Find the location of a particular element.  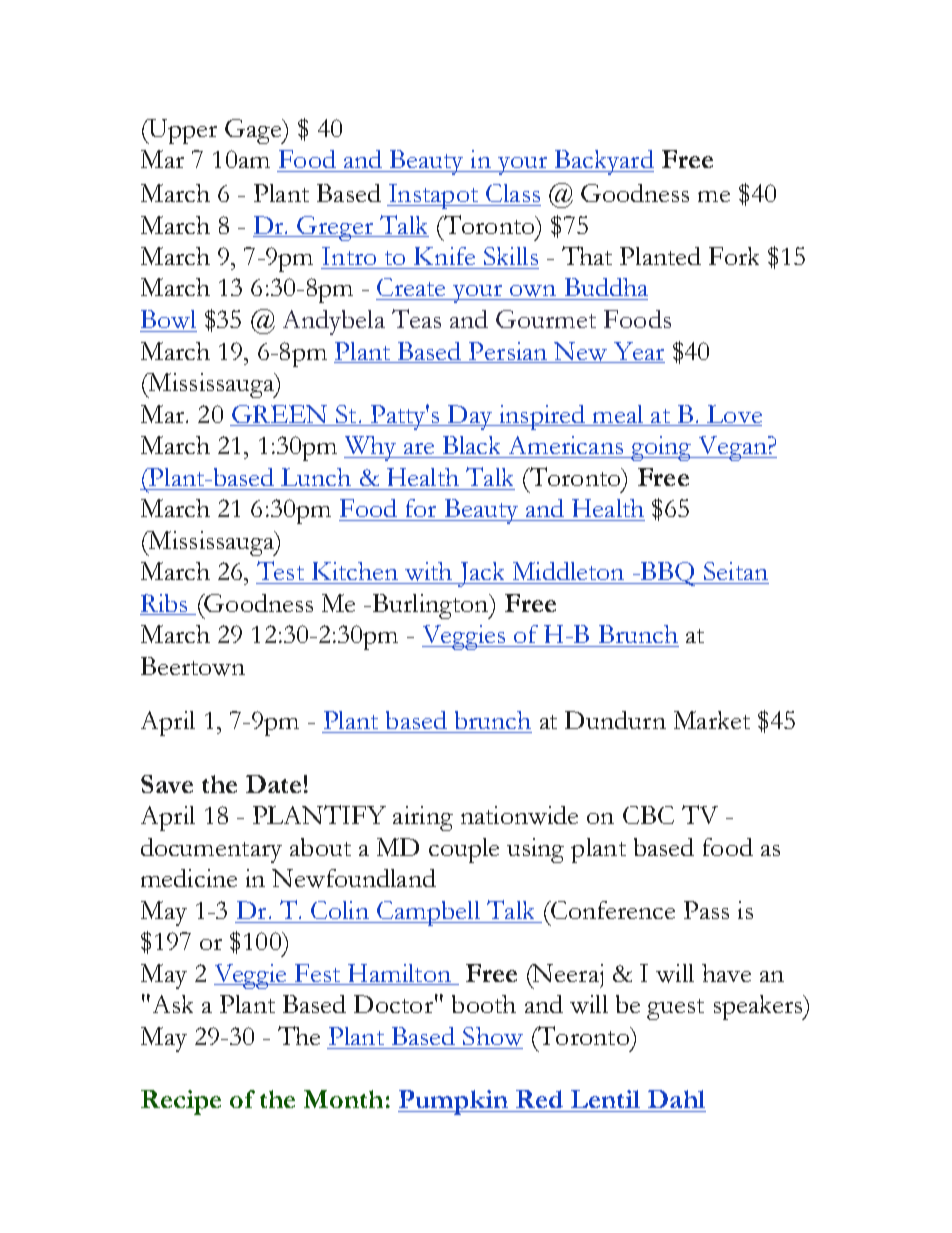

Black is located at coordinates (471, 445).
